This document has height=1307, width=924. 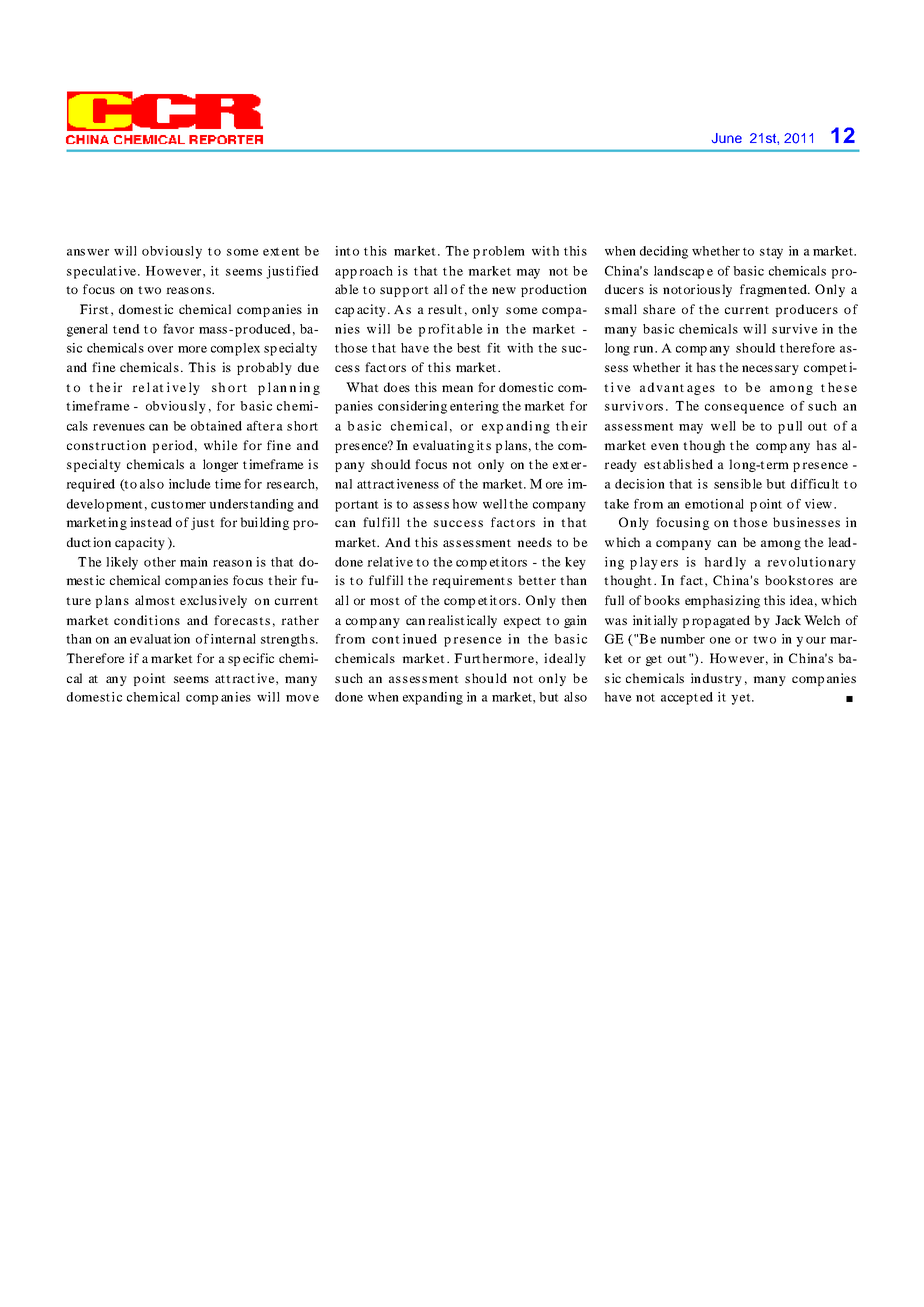 What do you see at coordinates (664, 252) in the document?
I see `deciding` at bounding box center [664, 252].
